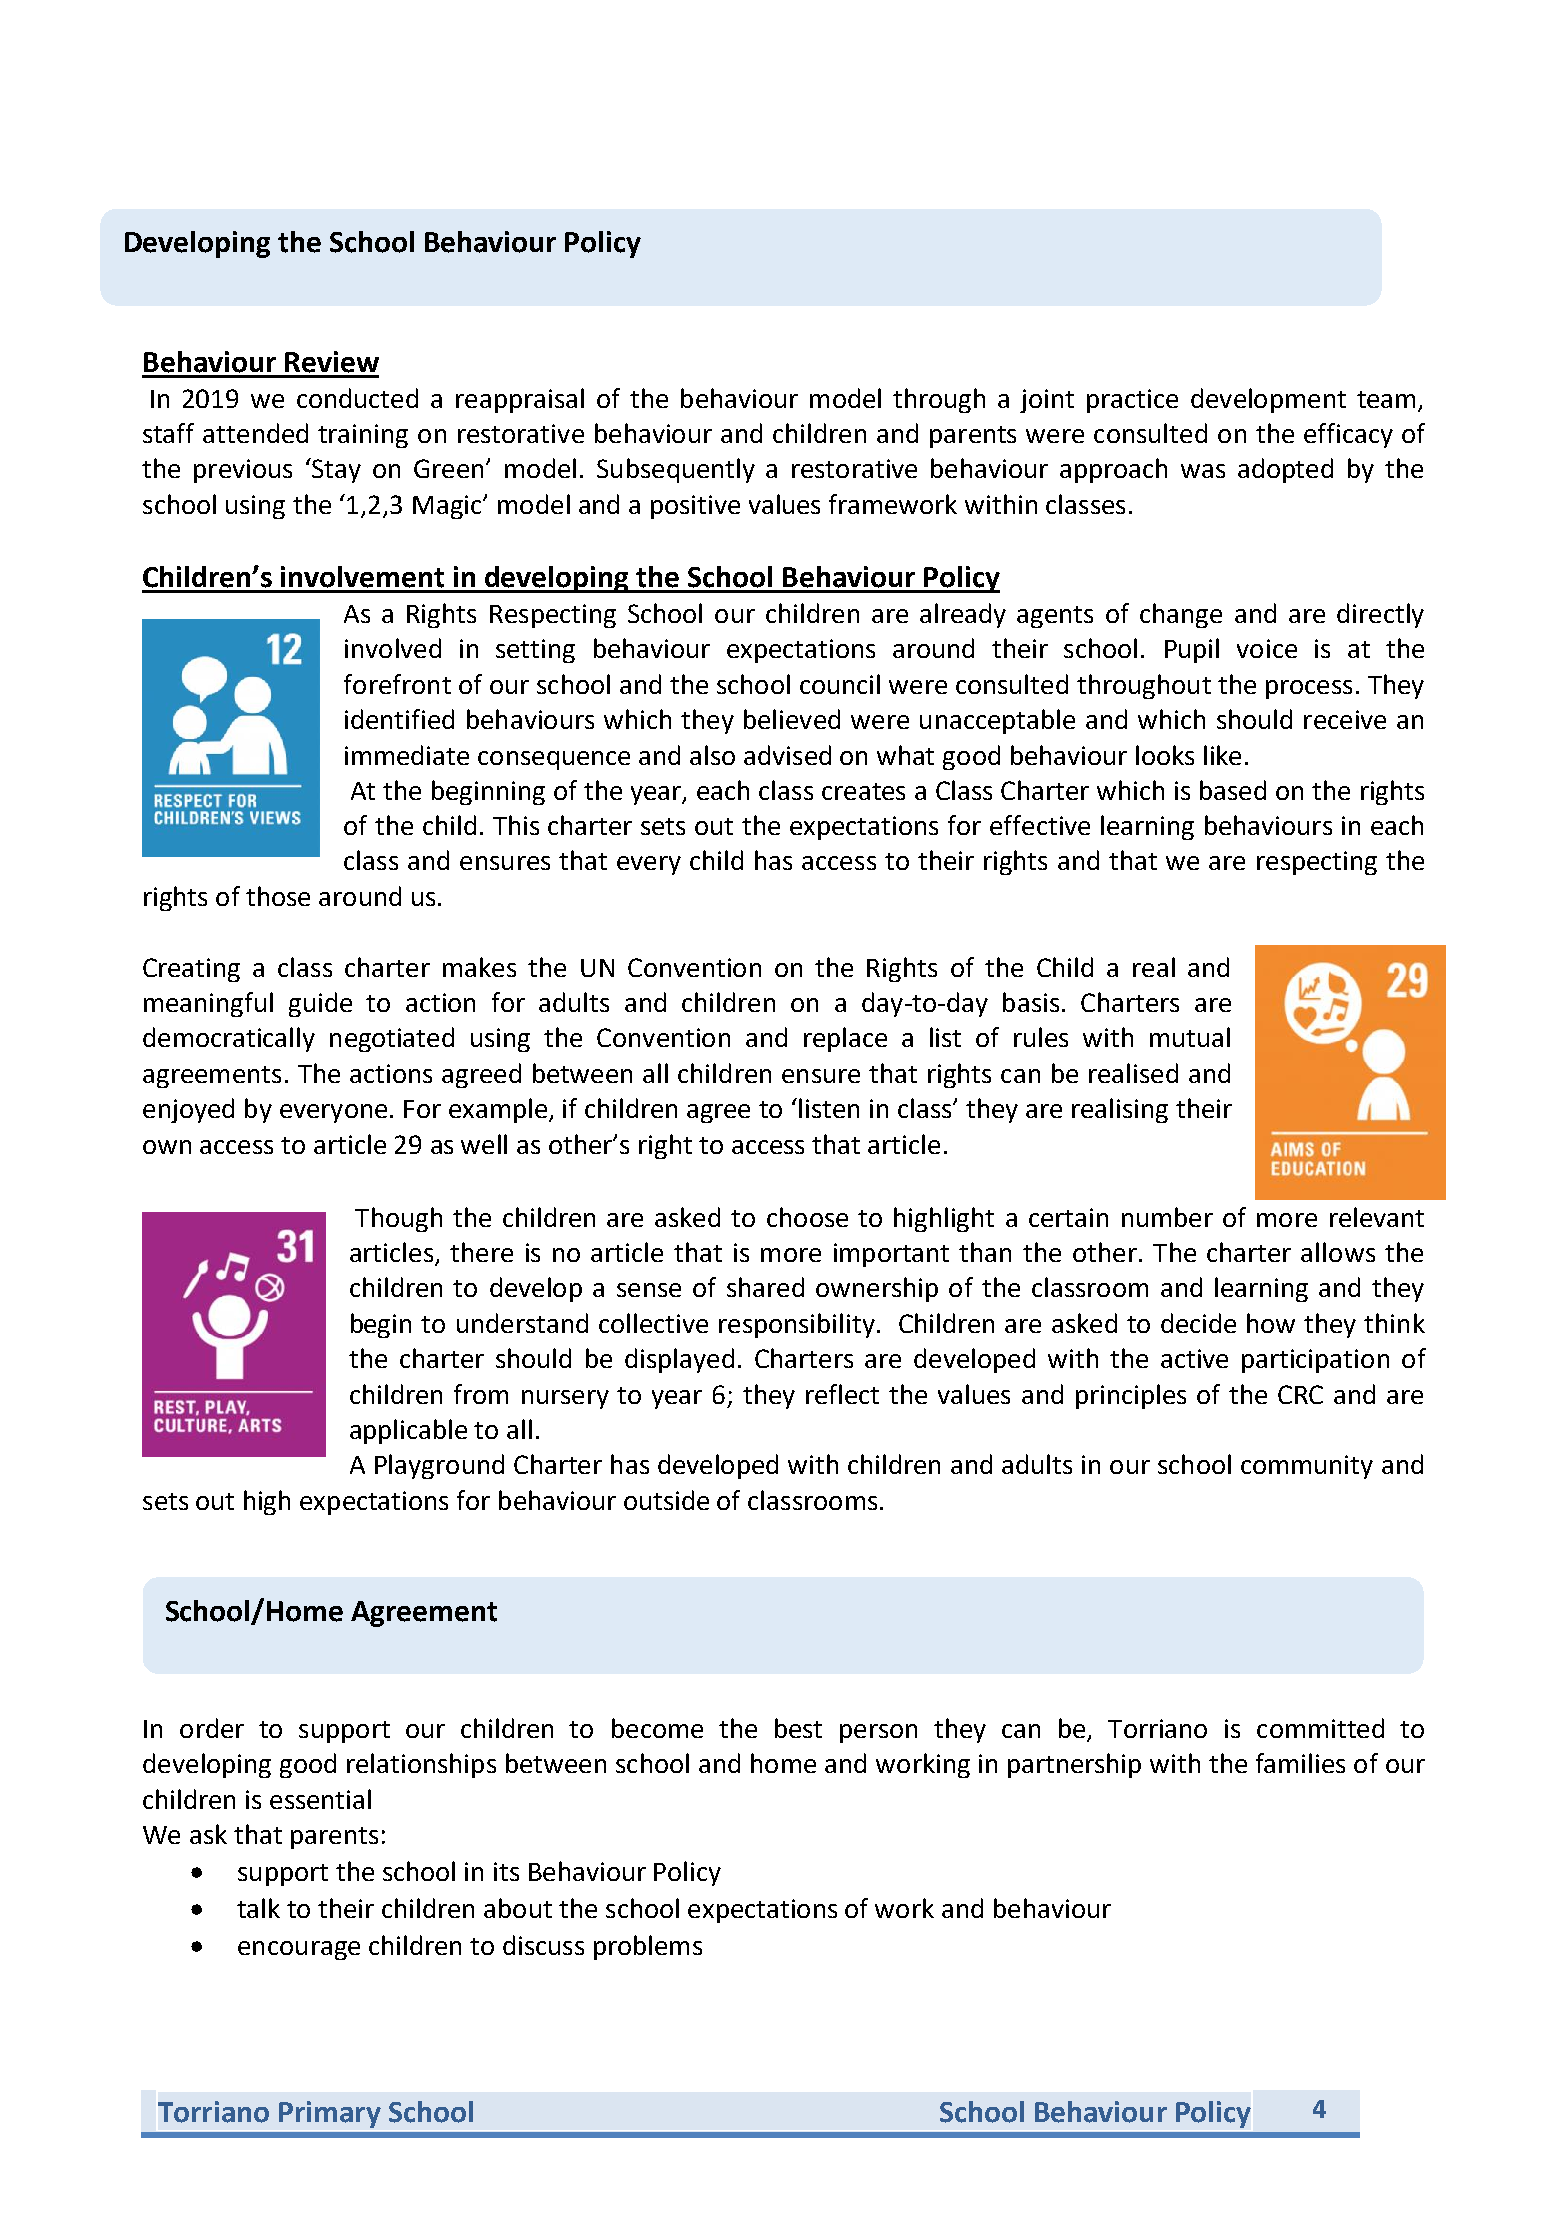 Image resolution: width=1567 pixels, height=2217 pixels. What do you see at coordinates (845, 1039) in the page?
I see `replace` at bounding box center [845, 1039].
